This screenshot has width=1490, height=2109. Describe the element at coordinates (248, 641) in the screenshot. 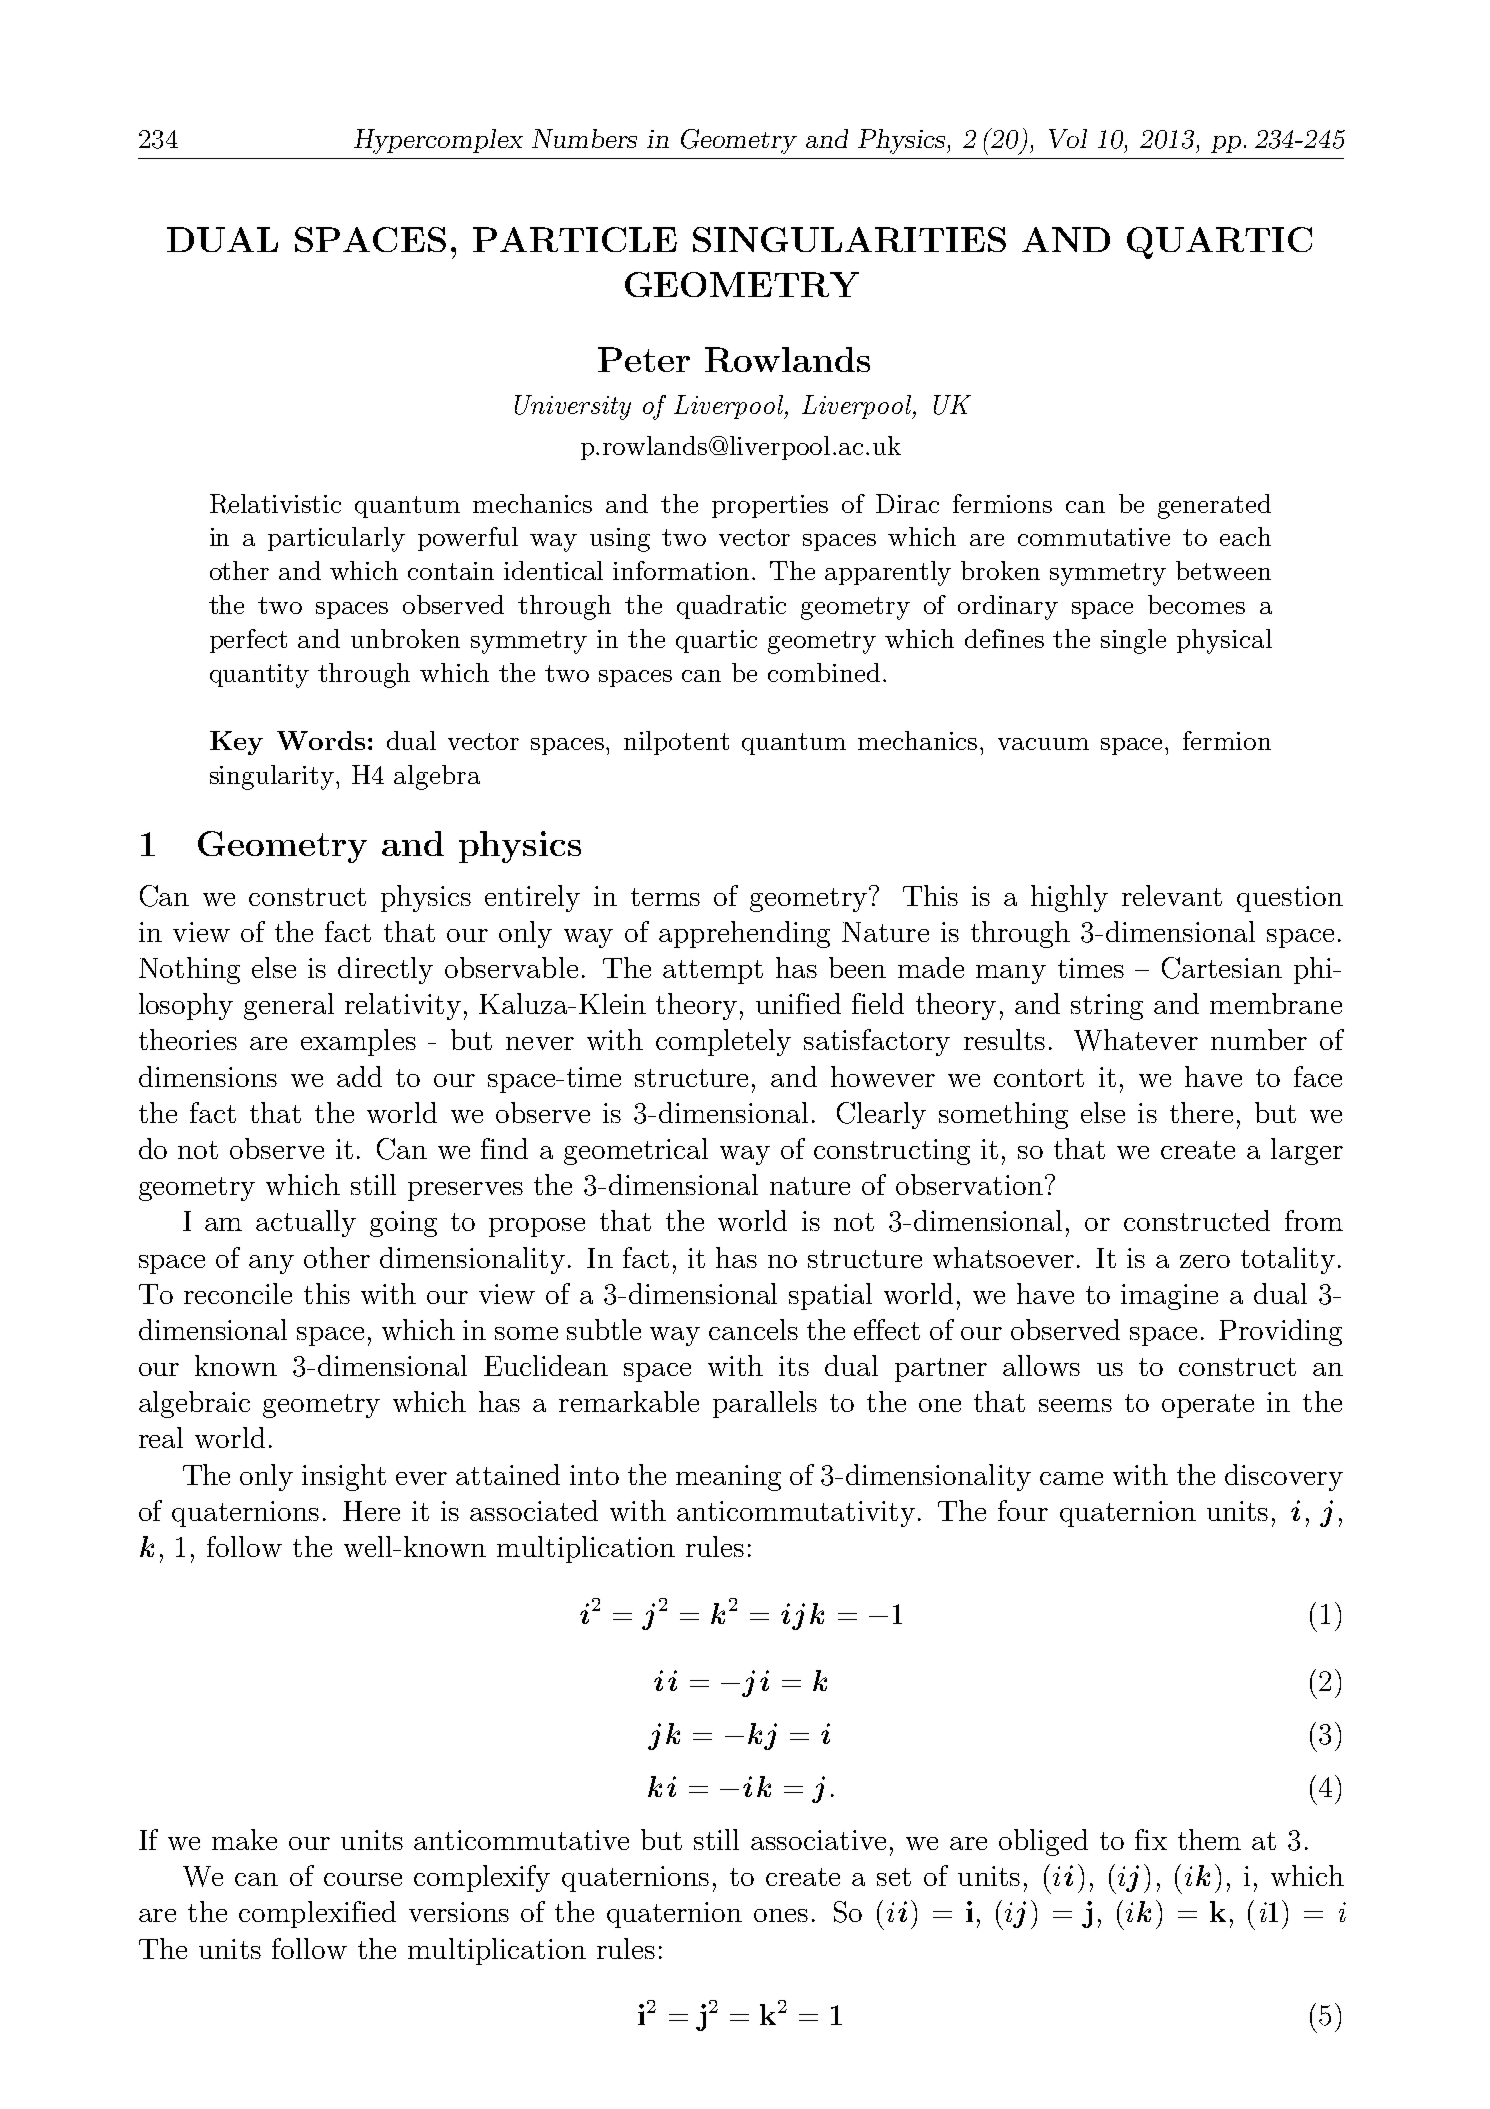

I see `perfect` at that location.
